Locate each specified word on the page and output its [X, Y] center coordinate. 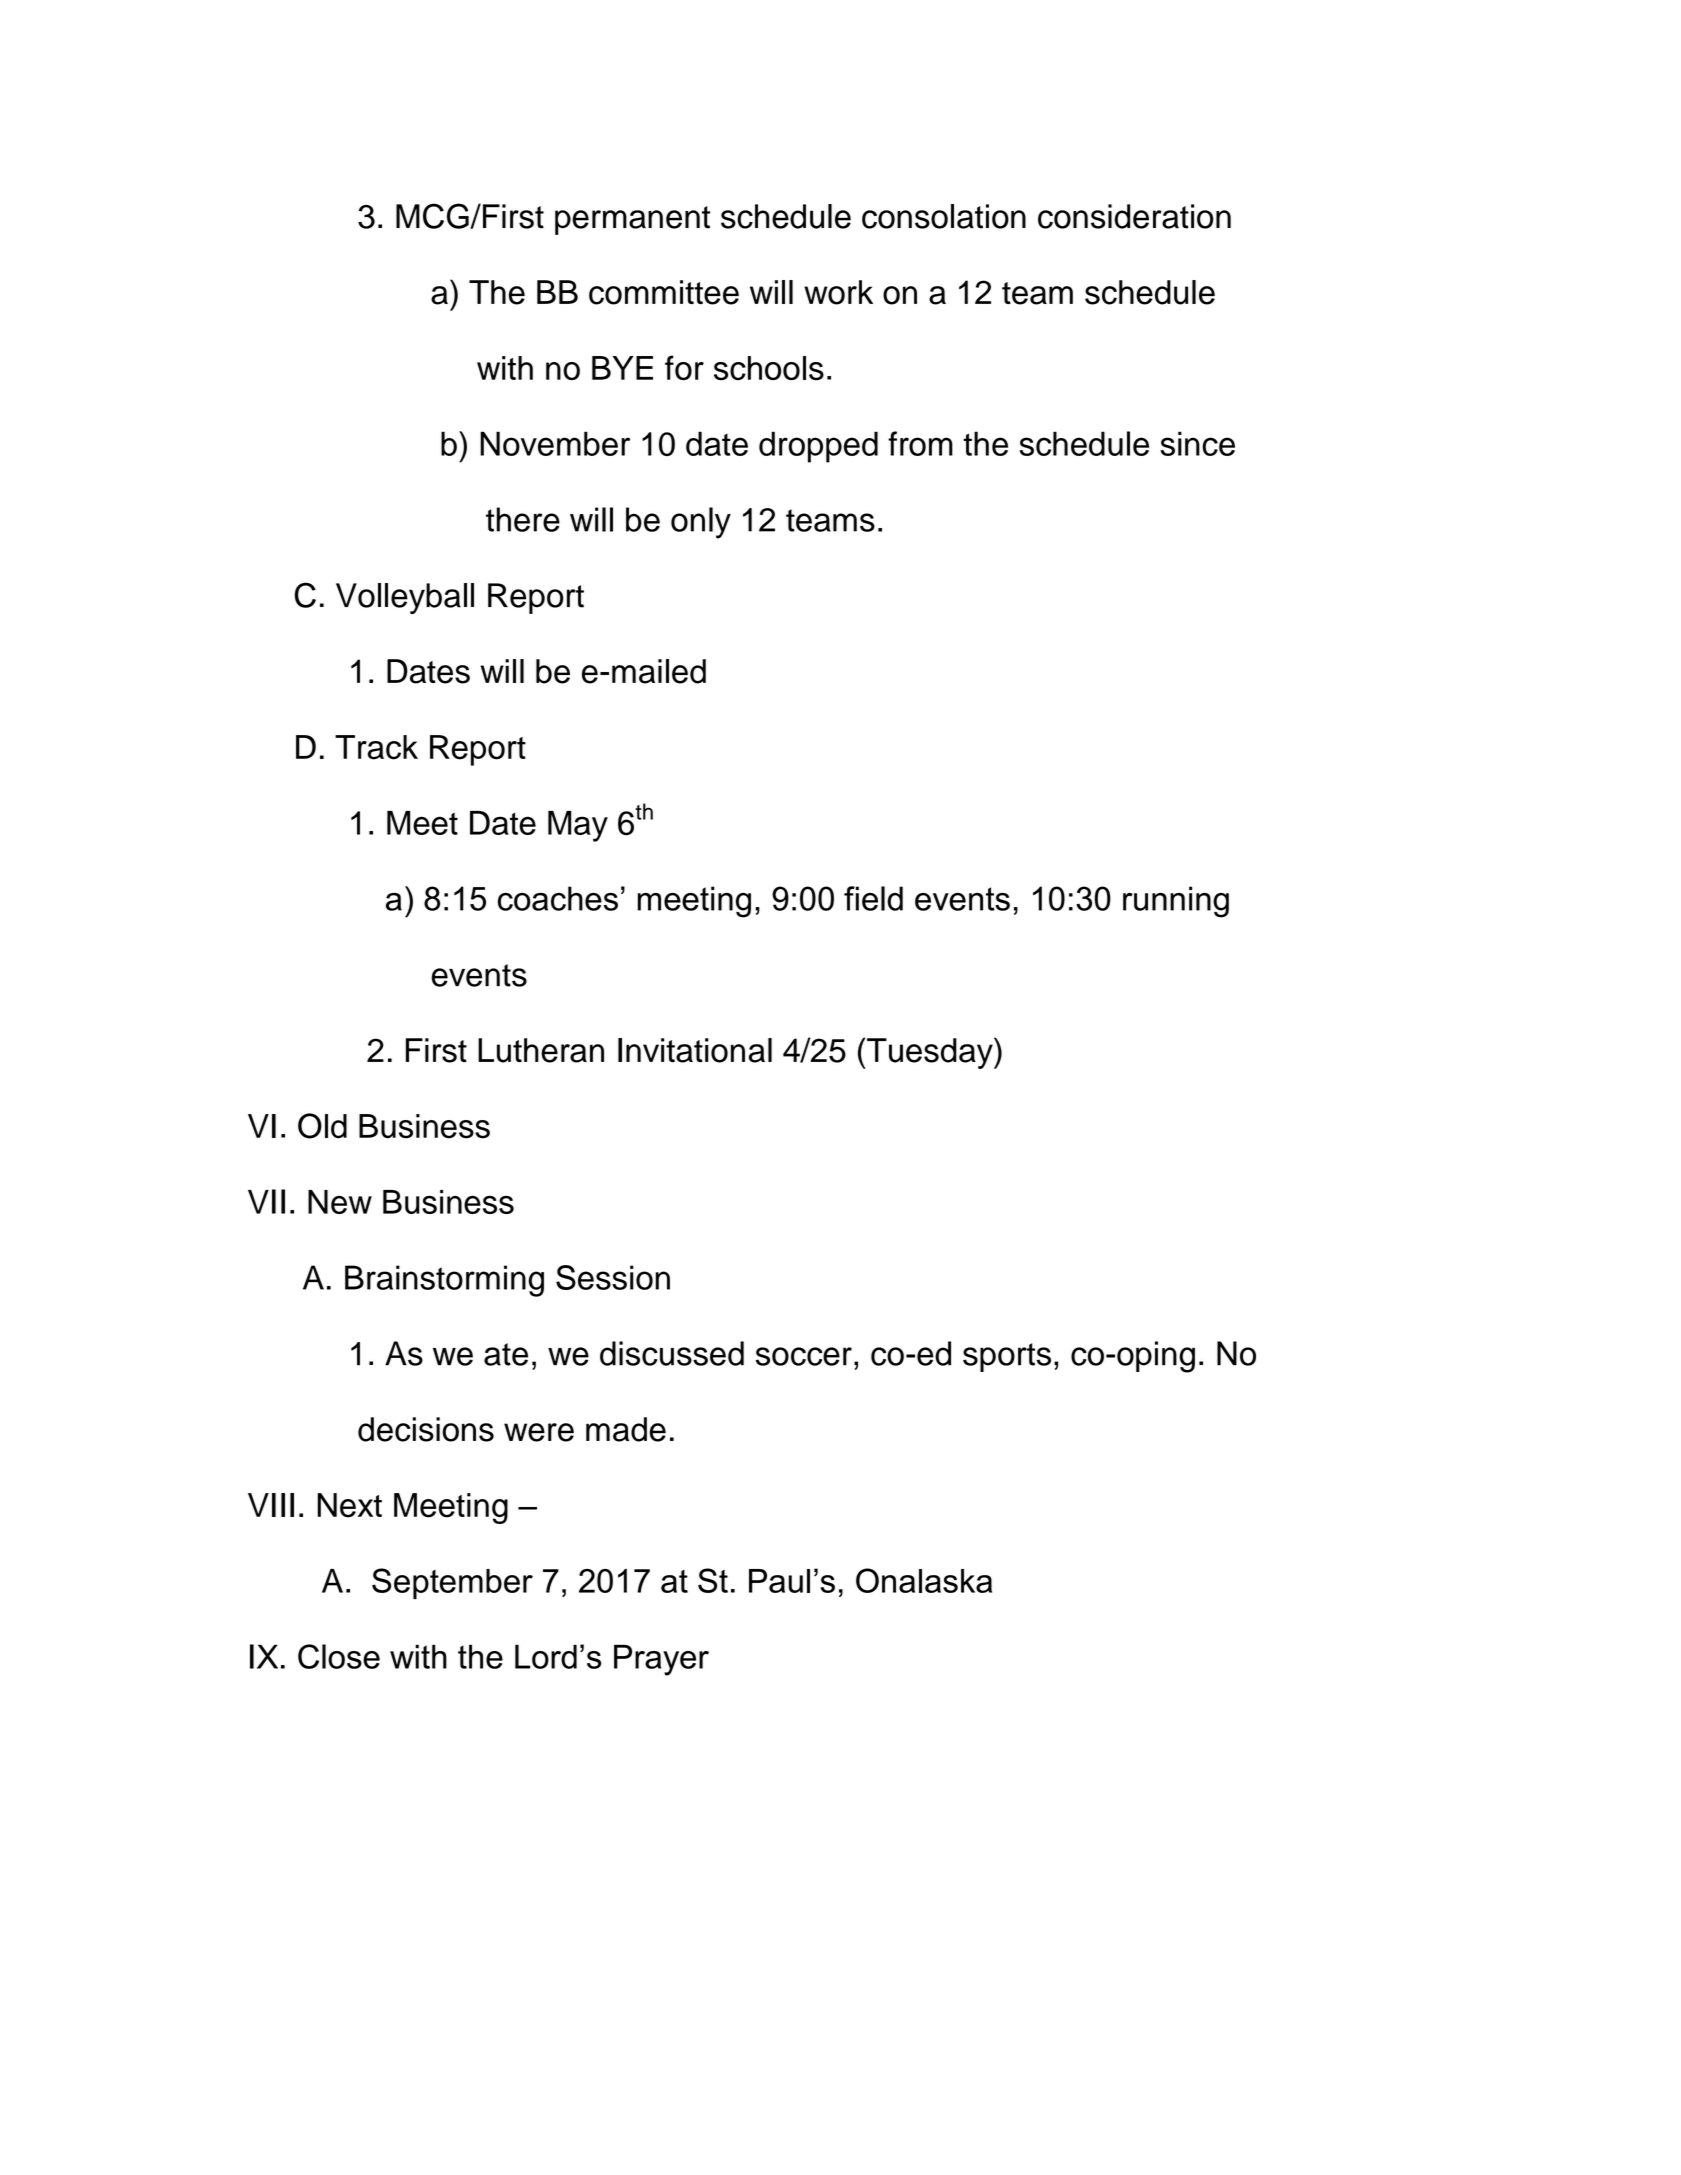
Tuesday [930, 1053]
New [340, 1202]
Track [376, 747]
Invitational [695, 1050]
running [1176, 902]
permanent [632, 220]
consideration [1134, 216]
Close [339, 1656]
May [578, 826]
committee [664, 292]
